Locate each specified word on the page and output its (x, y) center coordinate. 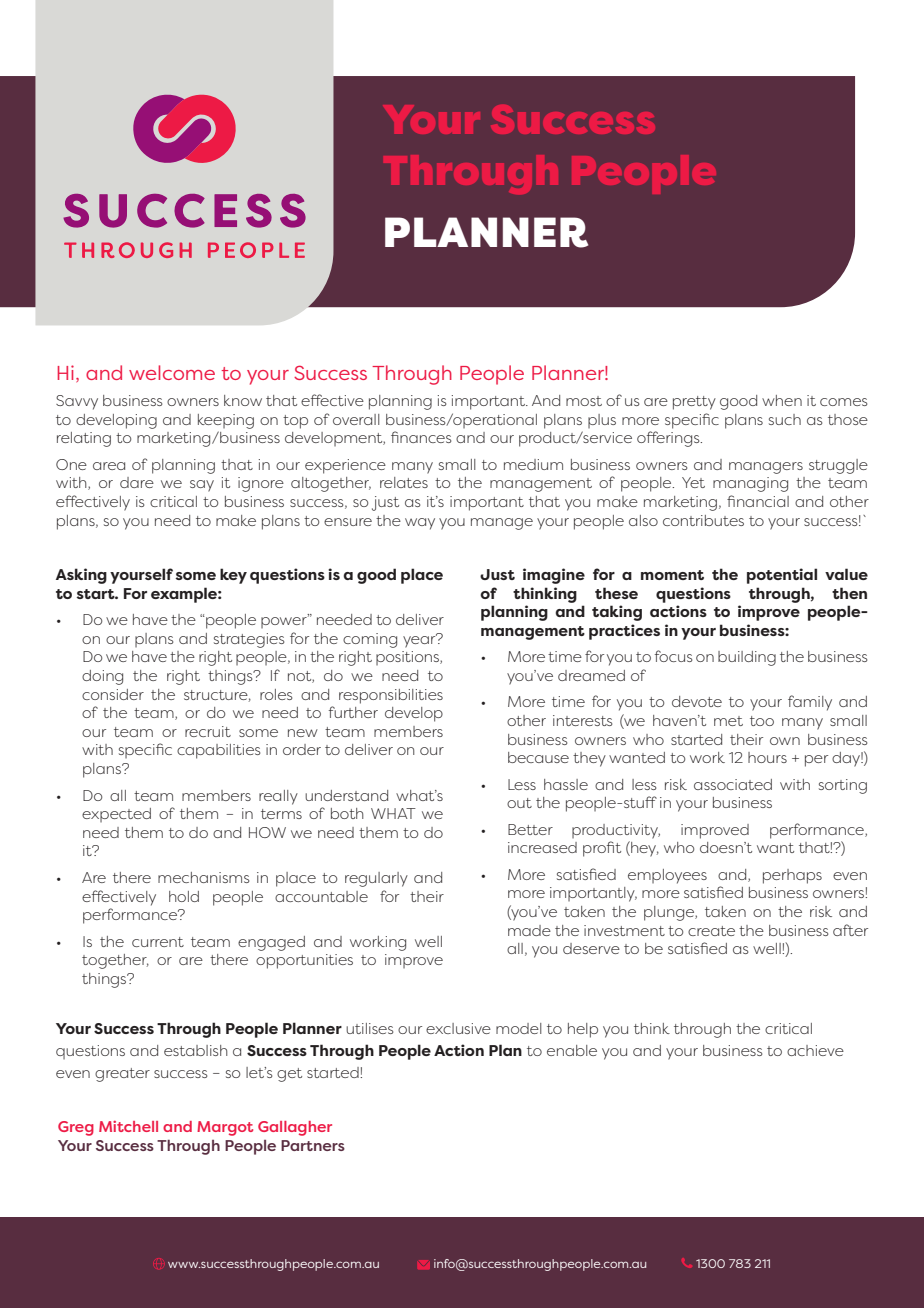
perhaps (792, 876)
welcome (172, 372)
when (782, 400)
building (747, 658)
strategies (249, 640)
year (420, 640)
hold (184, 896)
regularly (376, 879)
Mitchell (128, 1126)
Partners (313, 1145)
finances (421, 437)
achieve (815, 1050)
